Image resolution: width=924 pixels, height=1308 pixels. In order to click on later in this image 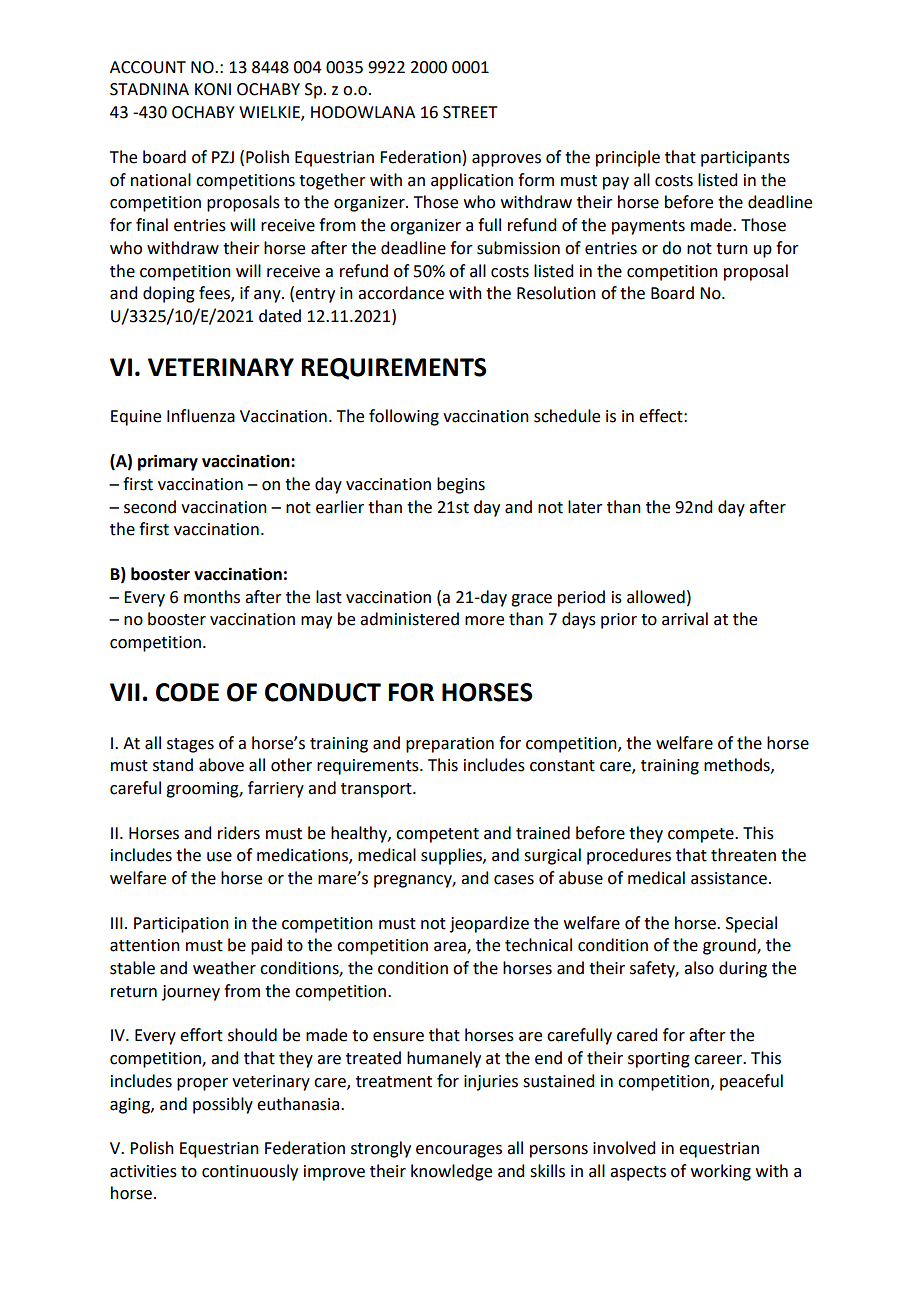, I will do `click(585, 507)`.
